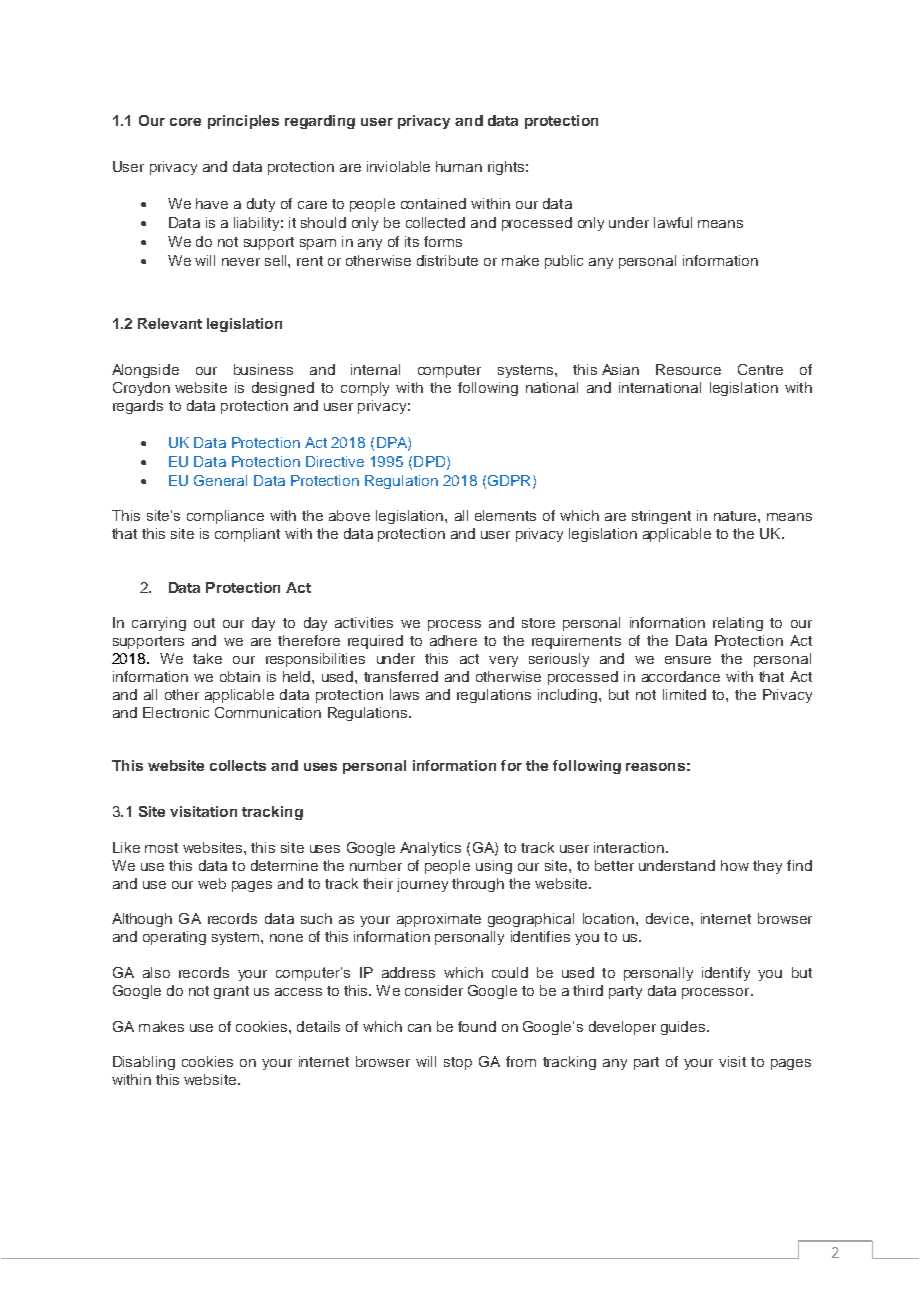  What do you see at coordinates (459, 166) in the page?
I see `human` at bounding box center [459, 166].
